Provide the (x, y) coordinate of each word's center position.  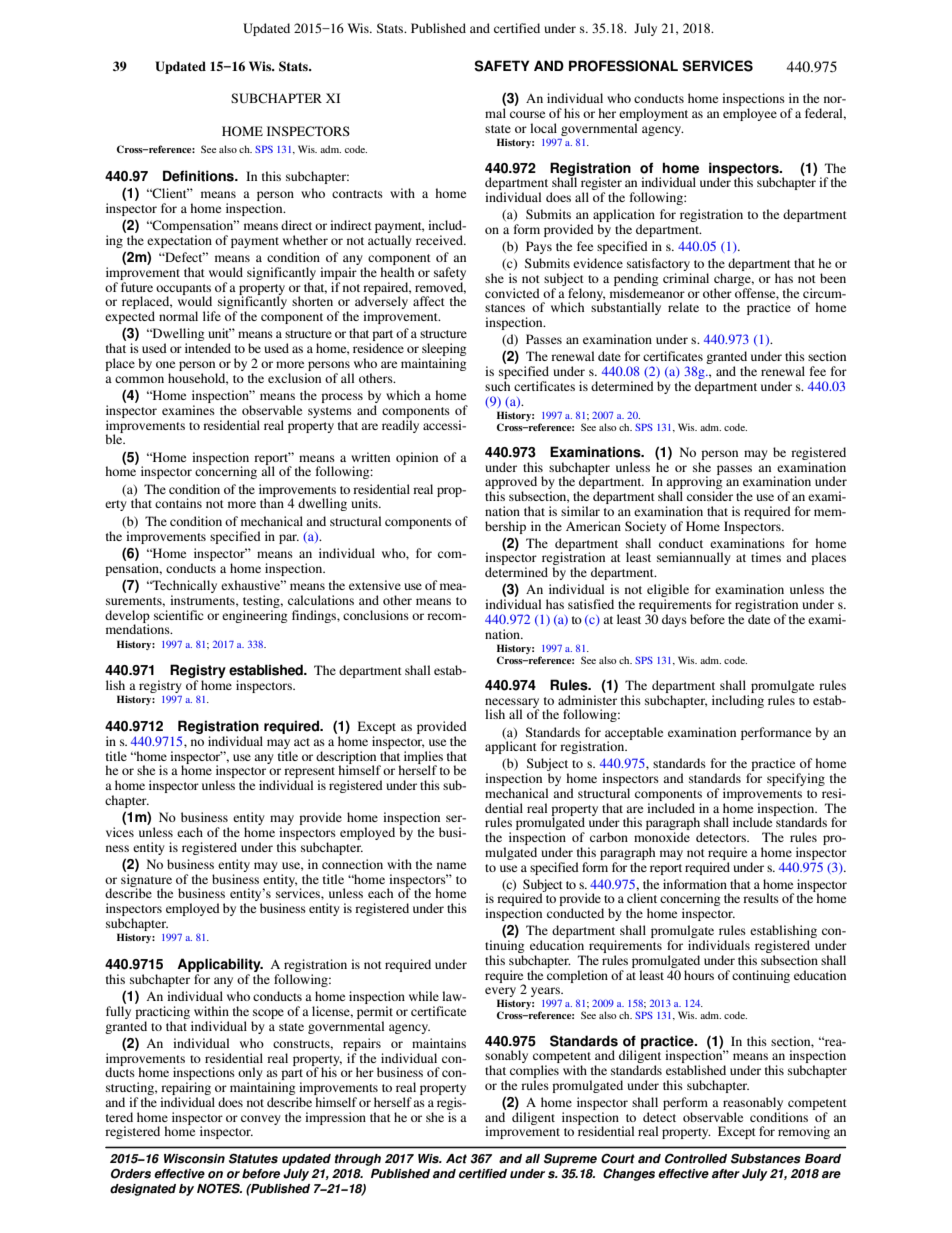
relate (683, 307)
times (766, 557)
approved (511, 484)
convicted (512, 293)
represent (309, 774)
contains (178, 503)
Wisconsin (194, 1159)
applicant (511, 747)
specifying (796, 779)
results (761, 898)
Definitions (199, 176)
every (500, 993)
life (212, 316)
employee (750, 114)
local (543, 128)
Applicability (220, 966)
